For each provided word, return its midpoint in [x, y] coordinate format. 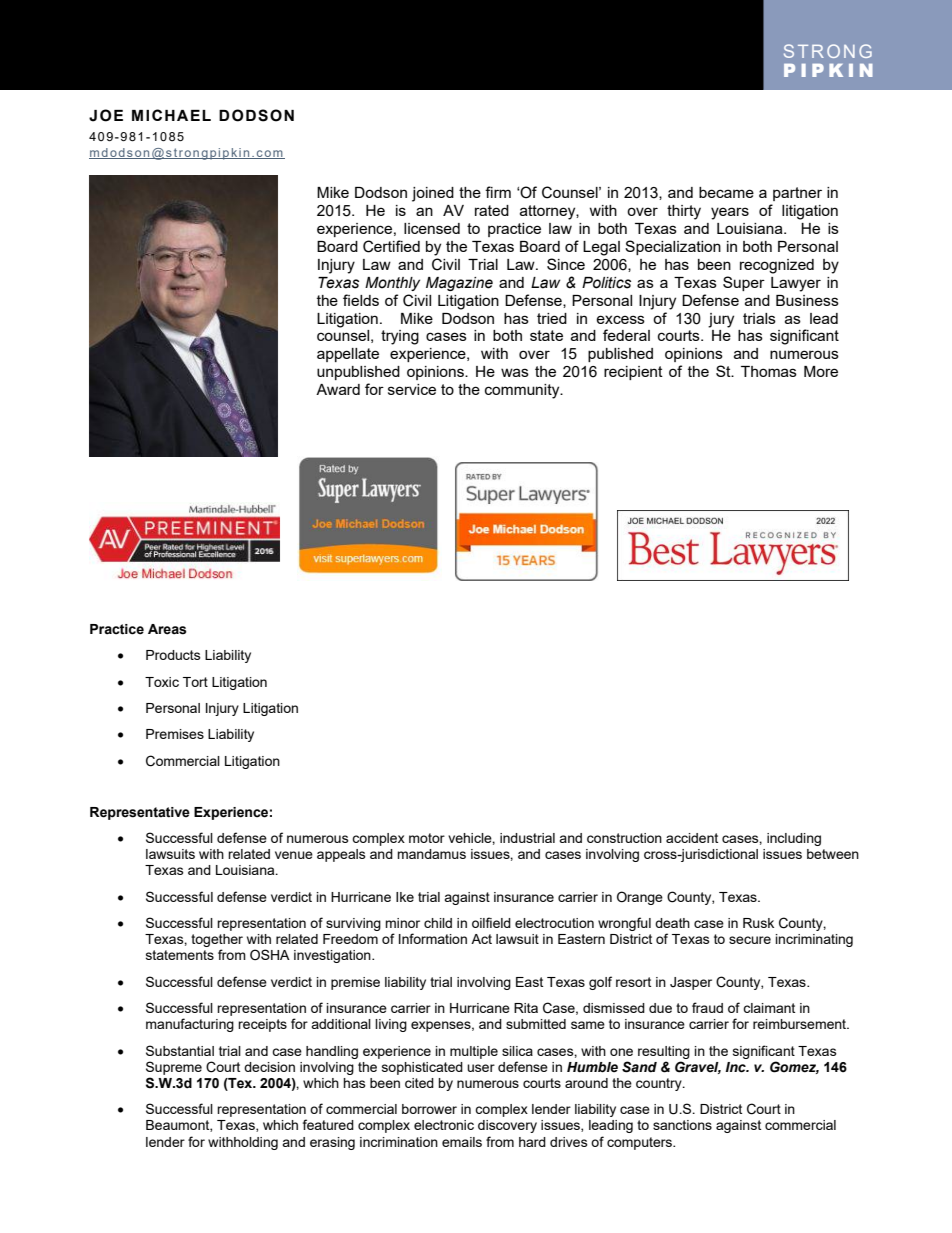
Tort [195, 682]
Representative [140, 813]
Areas [167, 629]
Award [338, 389]
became [726, 192]
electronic [444, 1125]
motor [427, 838]
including [794, 839]
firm [498, 192]
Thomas [769, 371]
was [515, 372]
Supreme [174, 1068]
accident [692, 838]
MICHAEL [171, 115]
